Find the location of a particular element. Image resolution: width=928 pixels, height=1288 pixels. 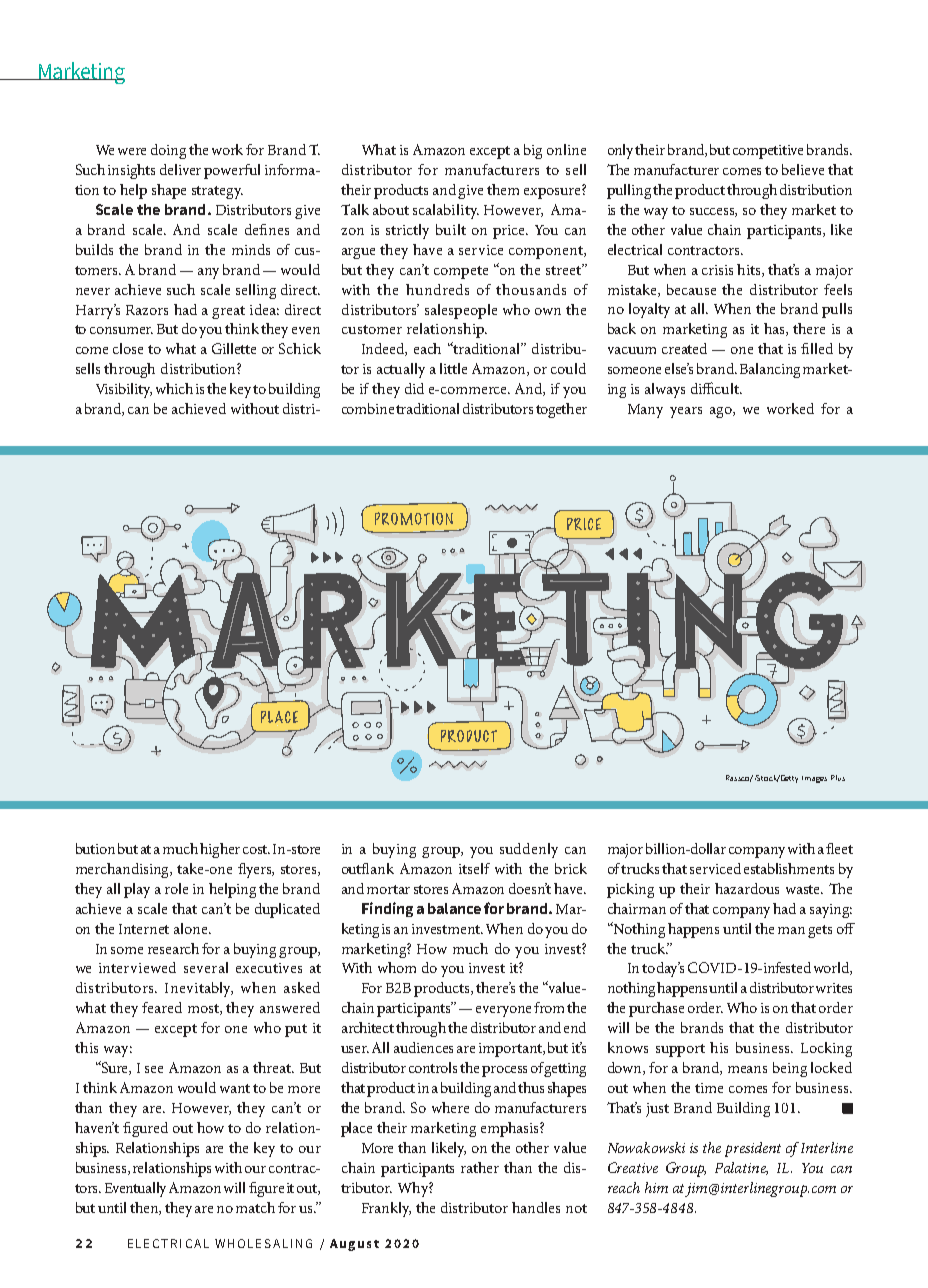

suddenly is located at coordinates (529, 850).
